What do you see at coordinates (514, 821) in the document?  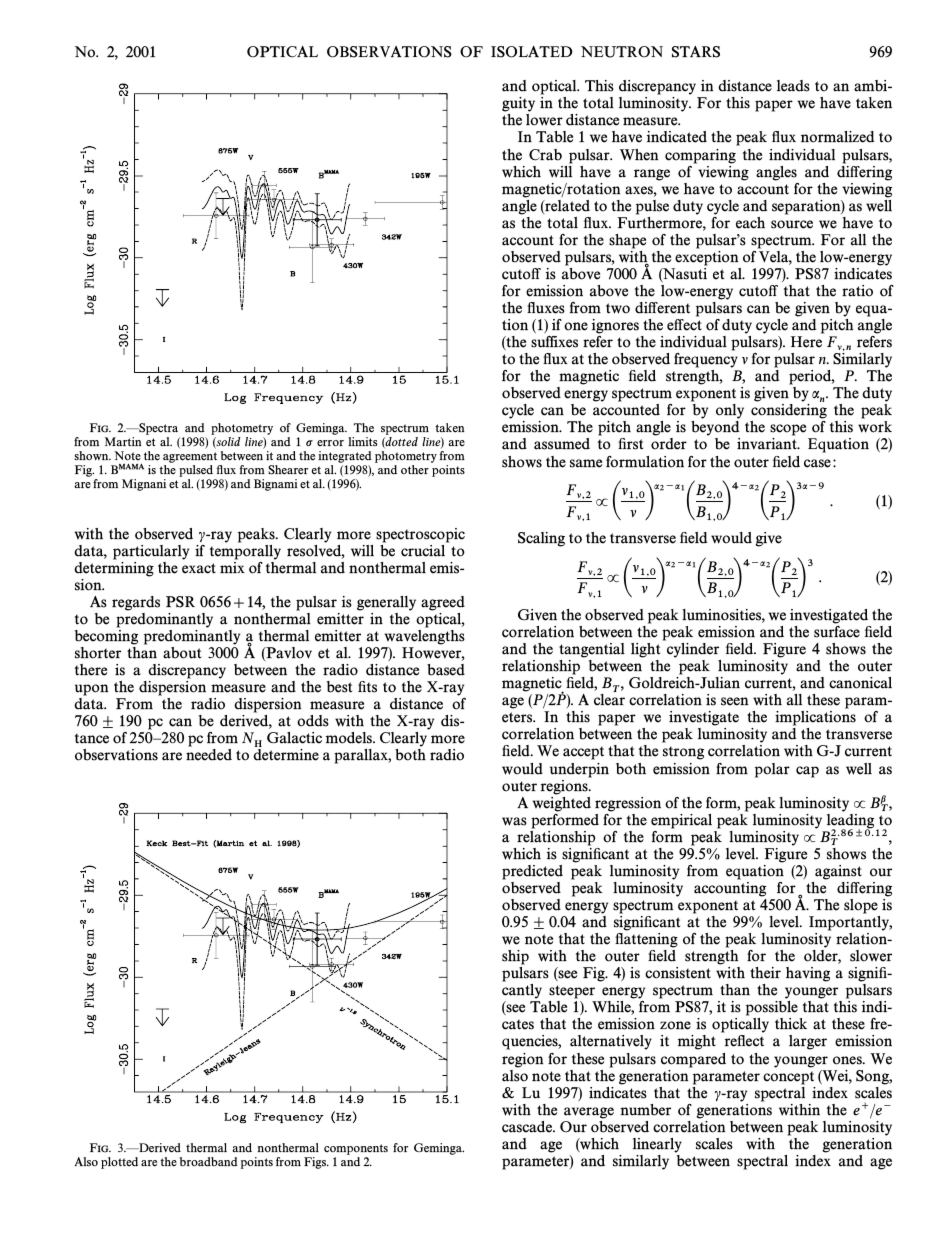 I see `was` at bounding box center [514, 821].
